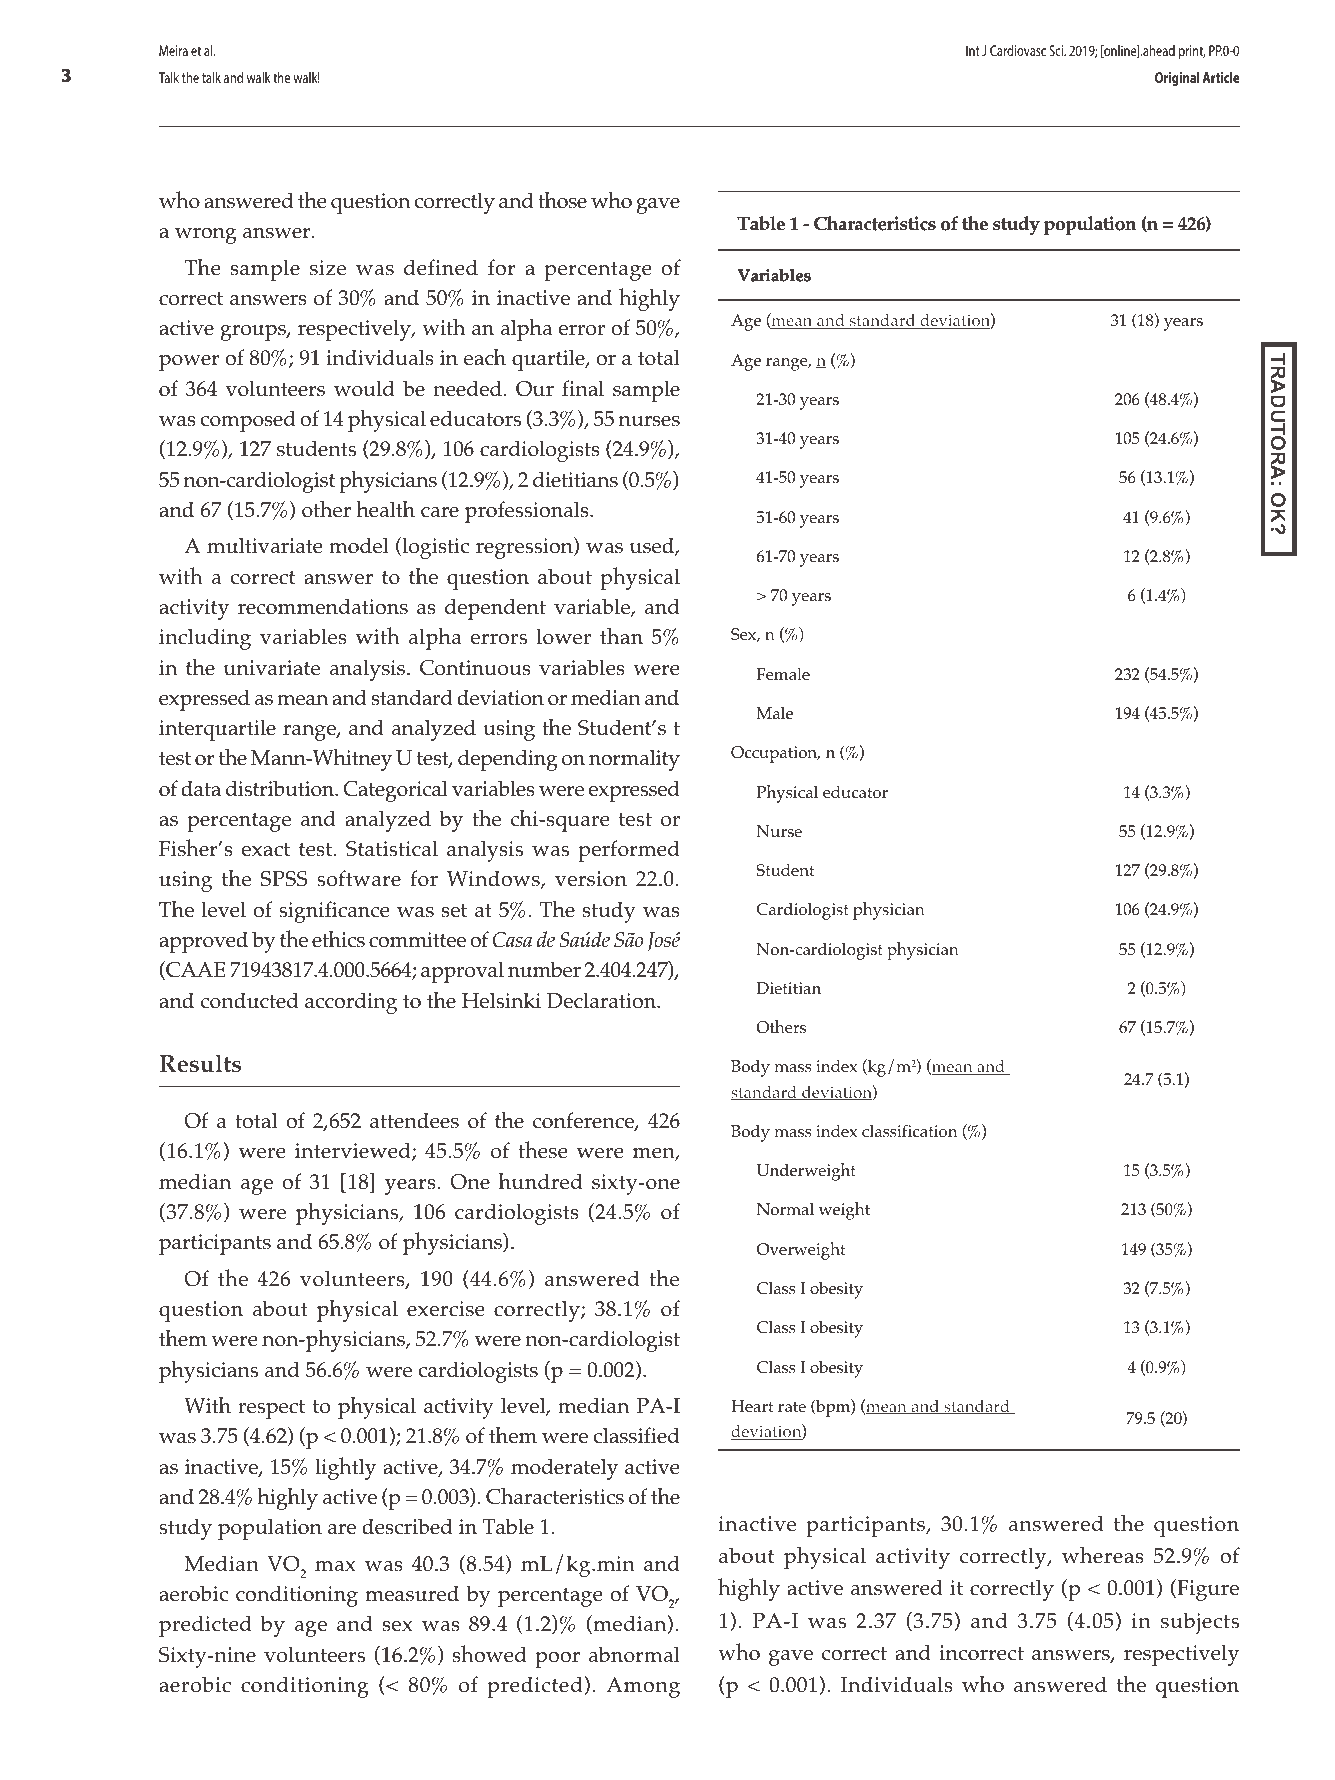 This page has height=1780, width=1335. What do you see at coordinates (562, 200) in the page?
I see `those` at bounding box center [562, 200].
